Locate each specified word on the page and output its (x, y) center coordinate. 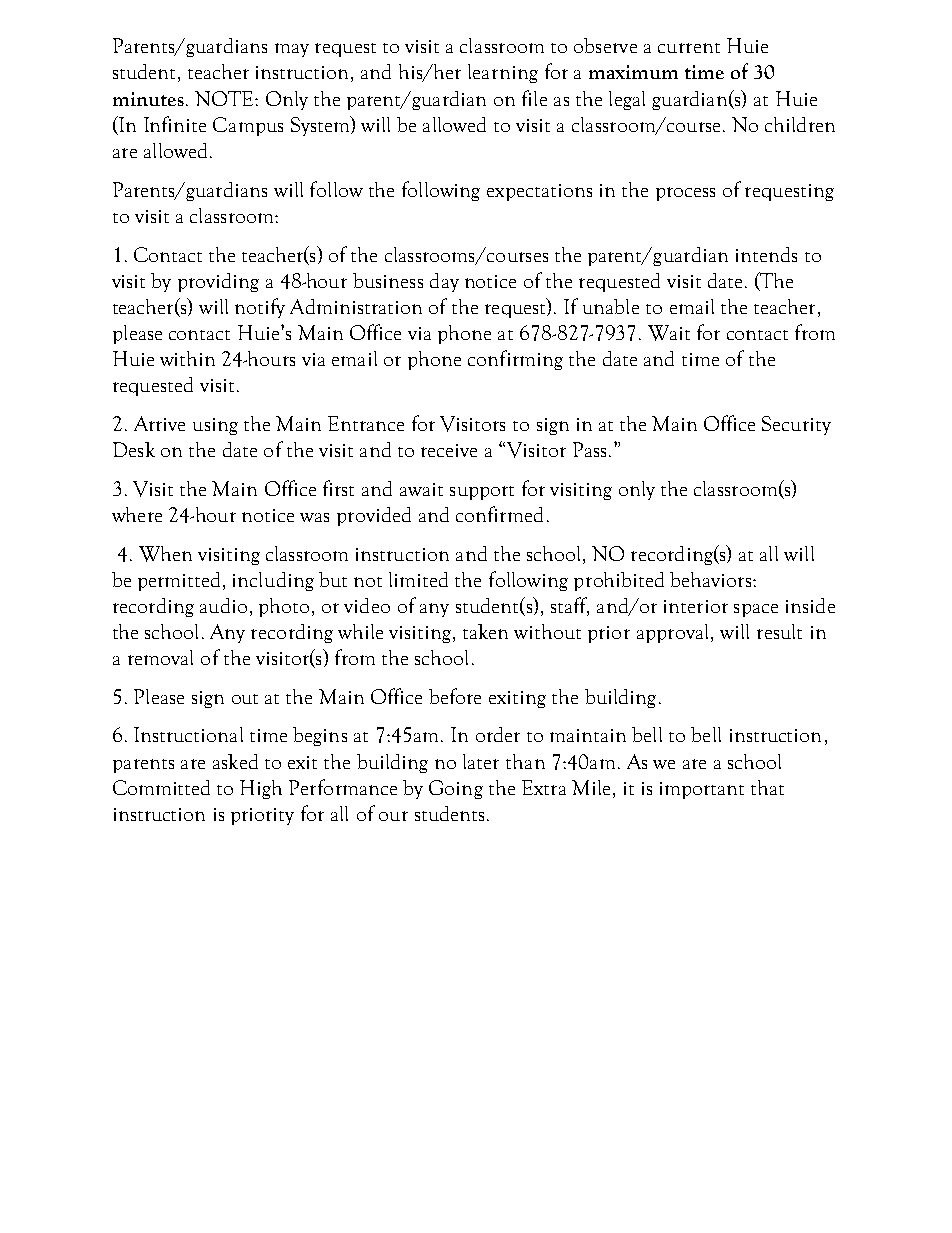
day (444, 282)
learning (503, 73)
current (689, 48)
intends (766, 254)
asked (235, 761)
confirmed (499, 514)
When (165, 554)
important (702, 790)
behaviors (712, 579)
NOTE (225, 98)
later (481, 761)
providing (218, 282)
